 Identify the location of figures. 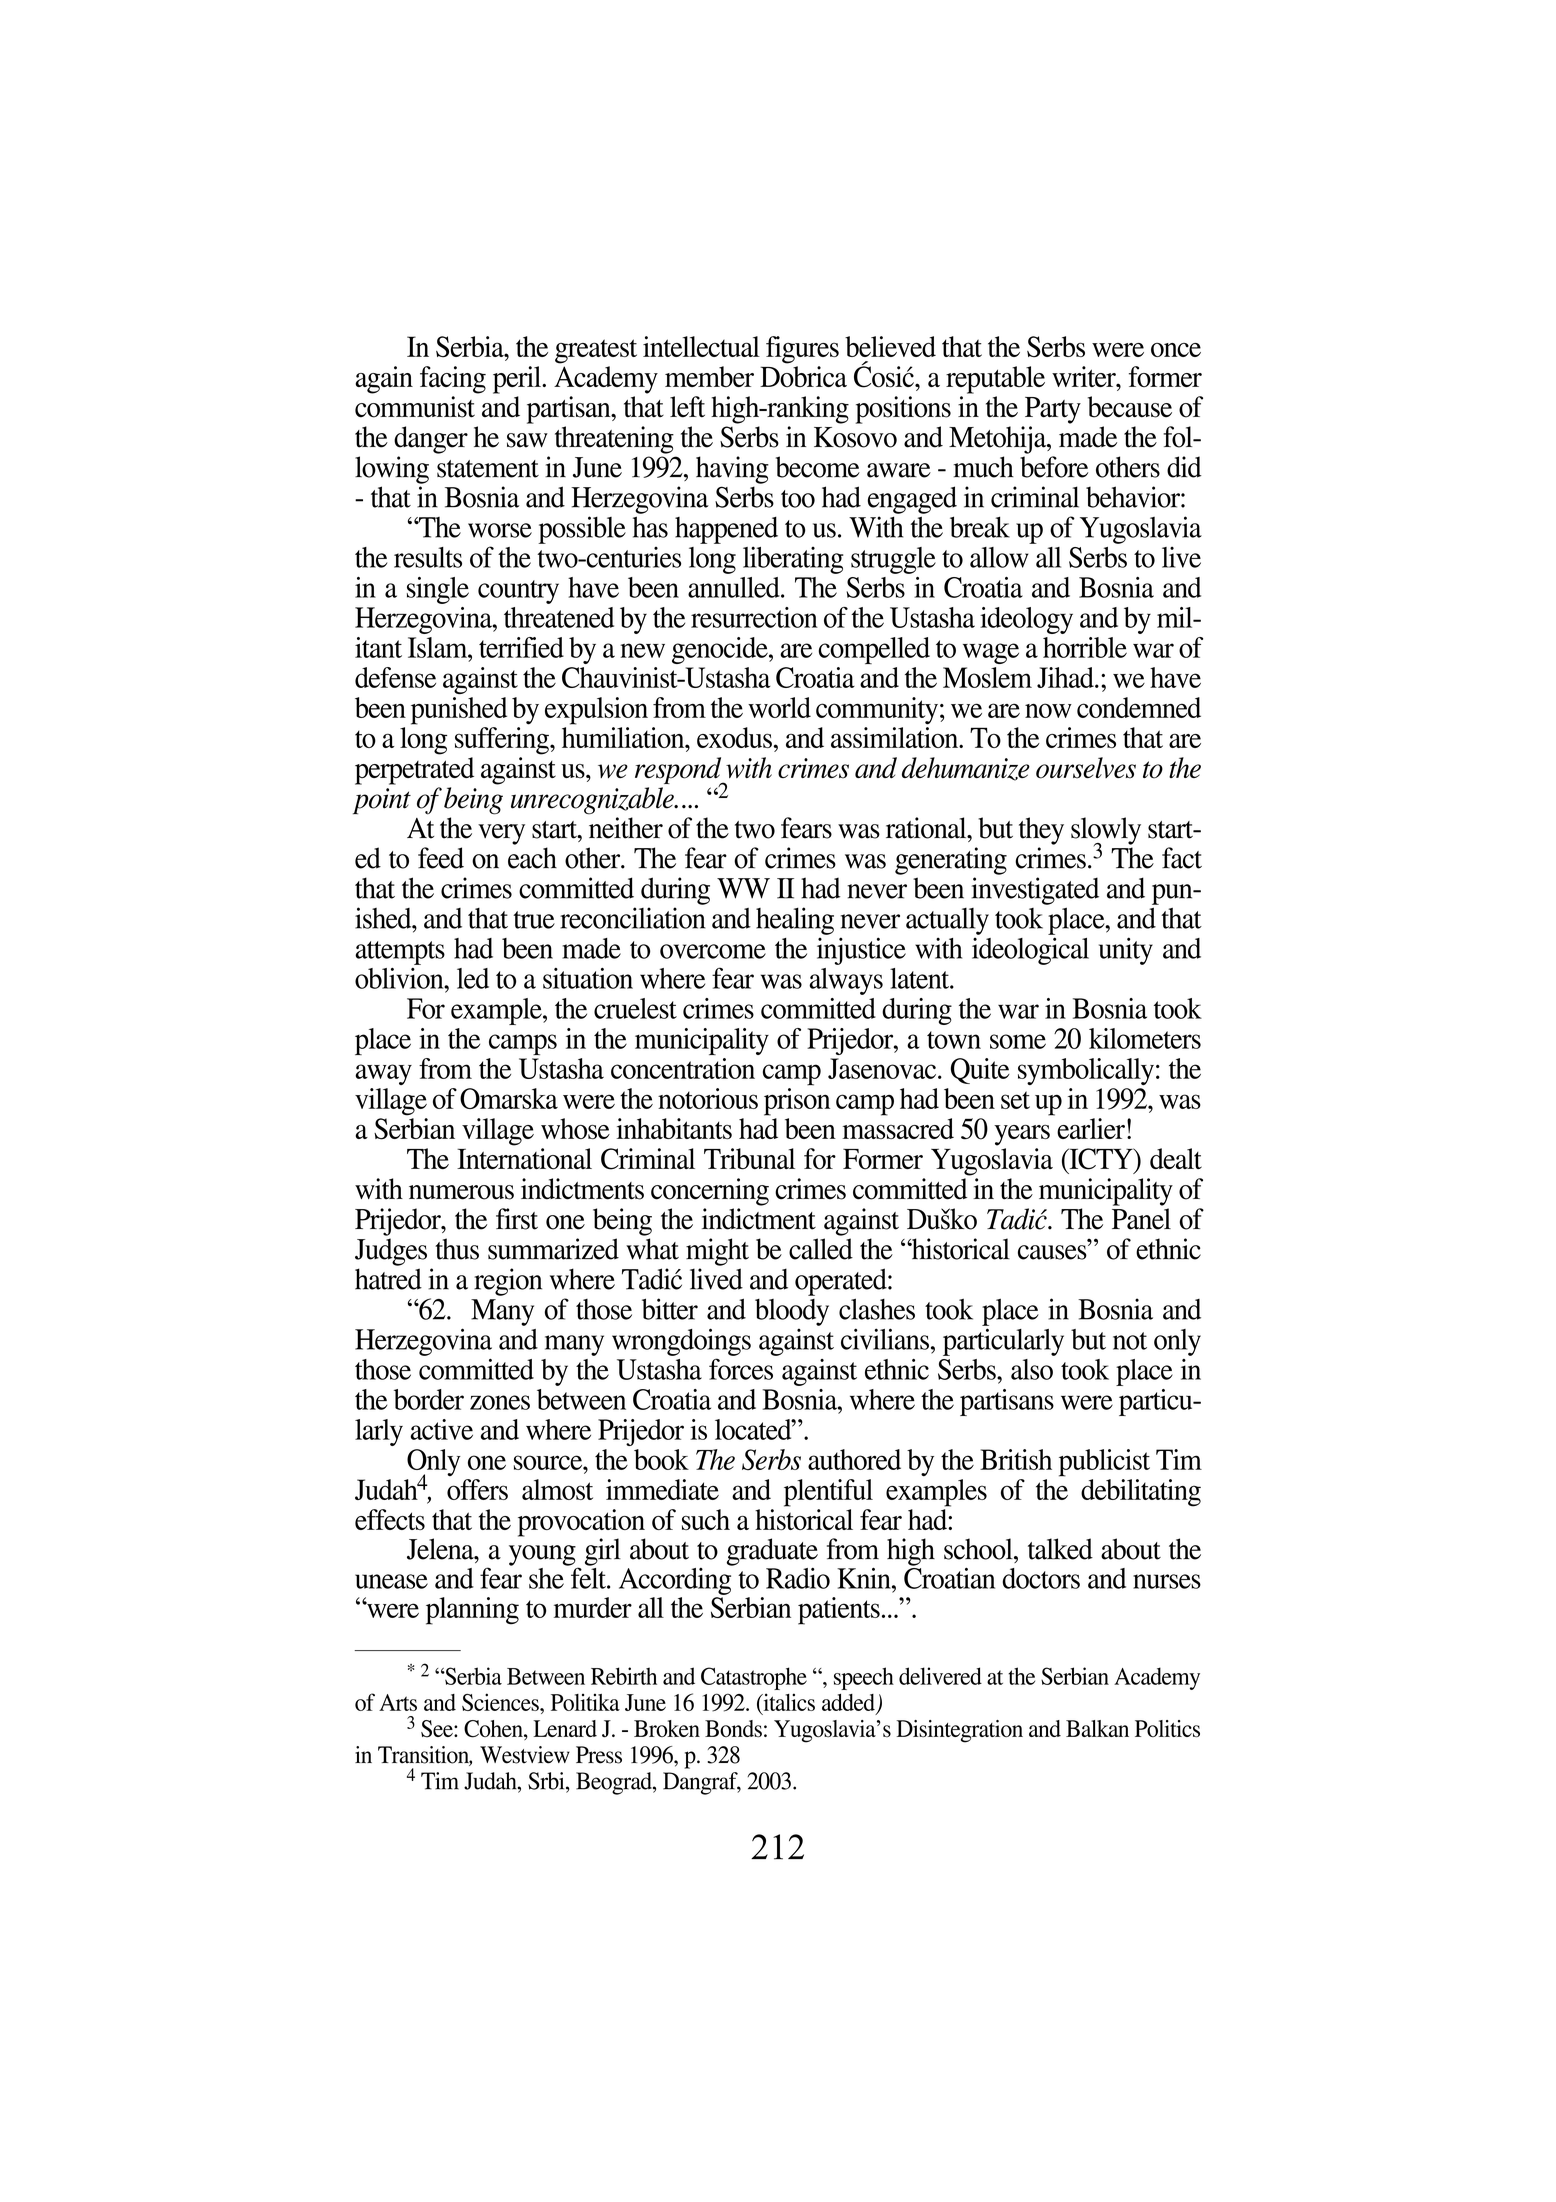
(802, 350).
